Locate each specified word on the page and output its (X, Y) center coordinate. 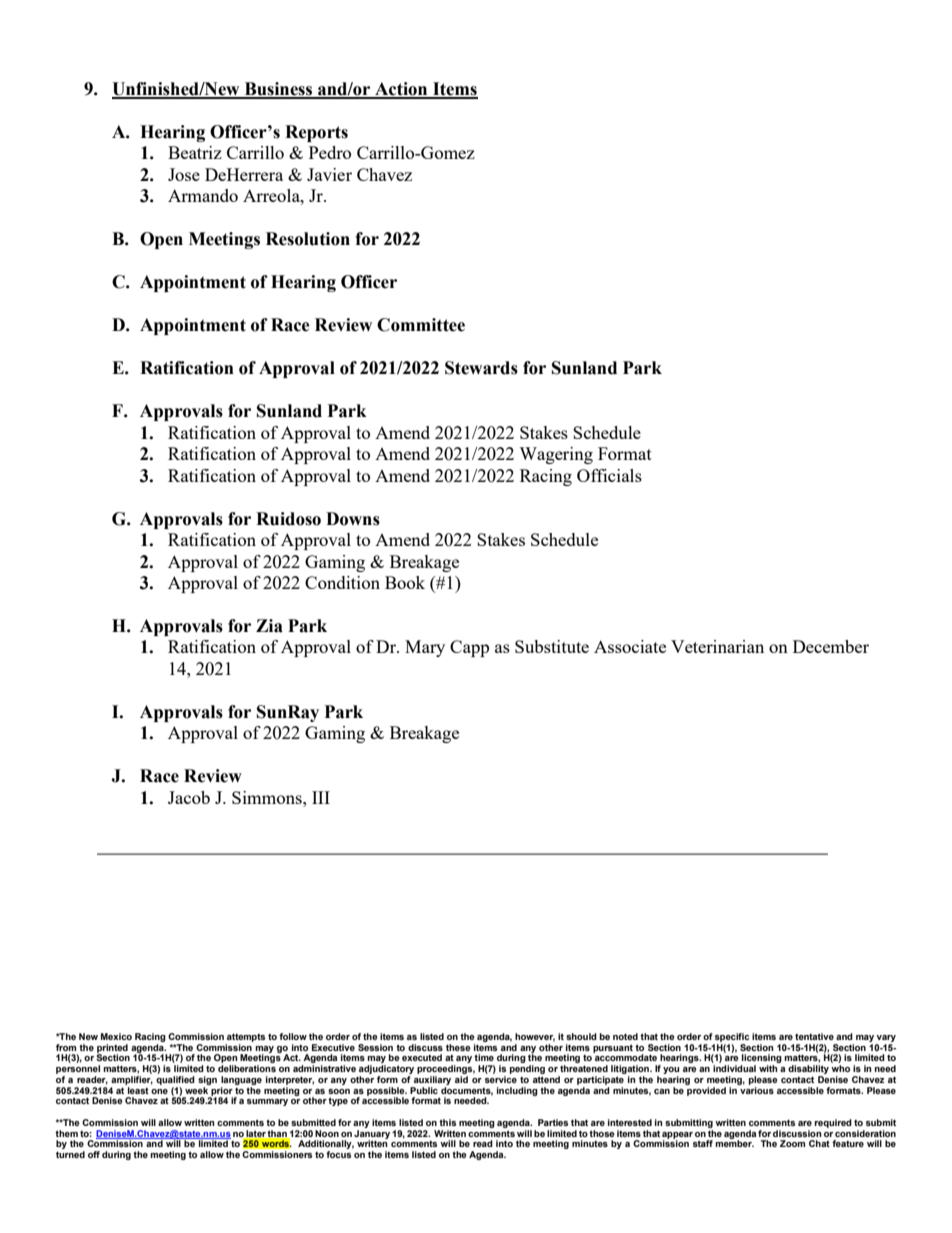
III (321, 797)
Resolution (308, 239)
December (831, 646)
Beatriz (195, 152)
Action (401, 90)
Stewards (481, 368)
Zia (269, 626)
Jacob (189, 797)
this (447, 1122)
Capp (469, 648)
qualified (175, 1080)
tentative (814, 1036)
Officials (609, 475)
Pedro (330, 152)
